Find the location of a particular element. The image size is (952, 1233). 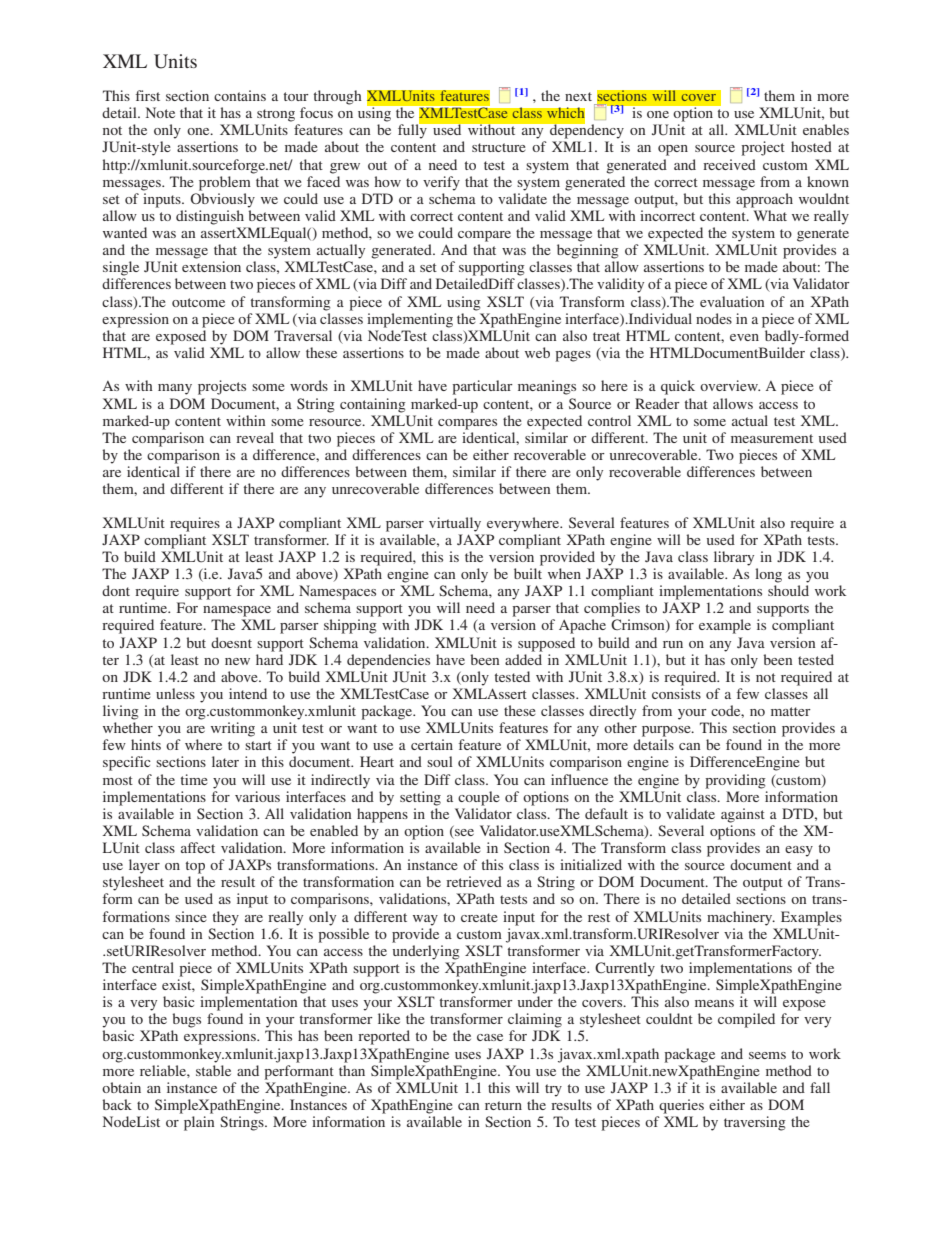

should is located at coordinates (788, 590).
